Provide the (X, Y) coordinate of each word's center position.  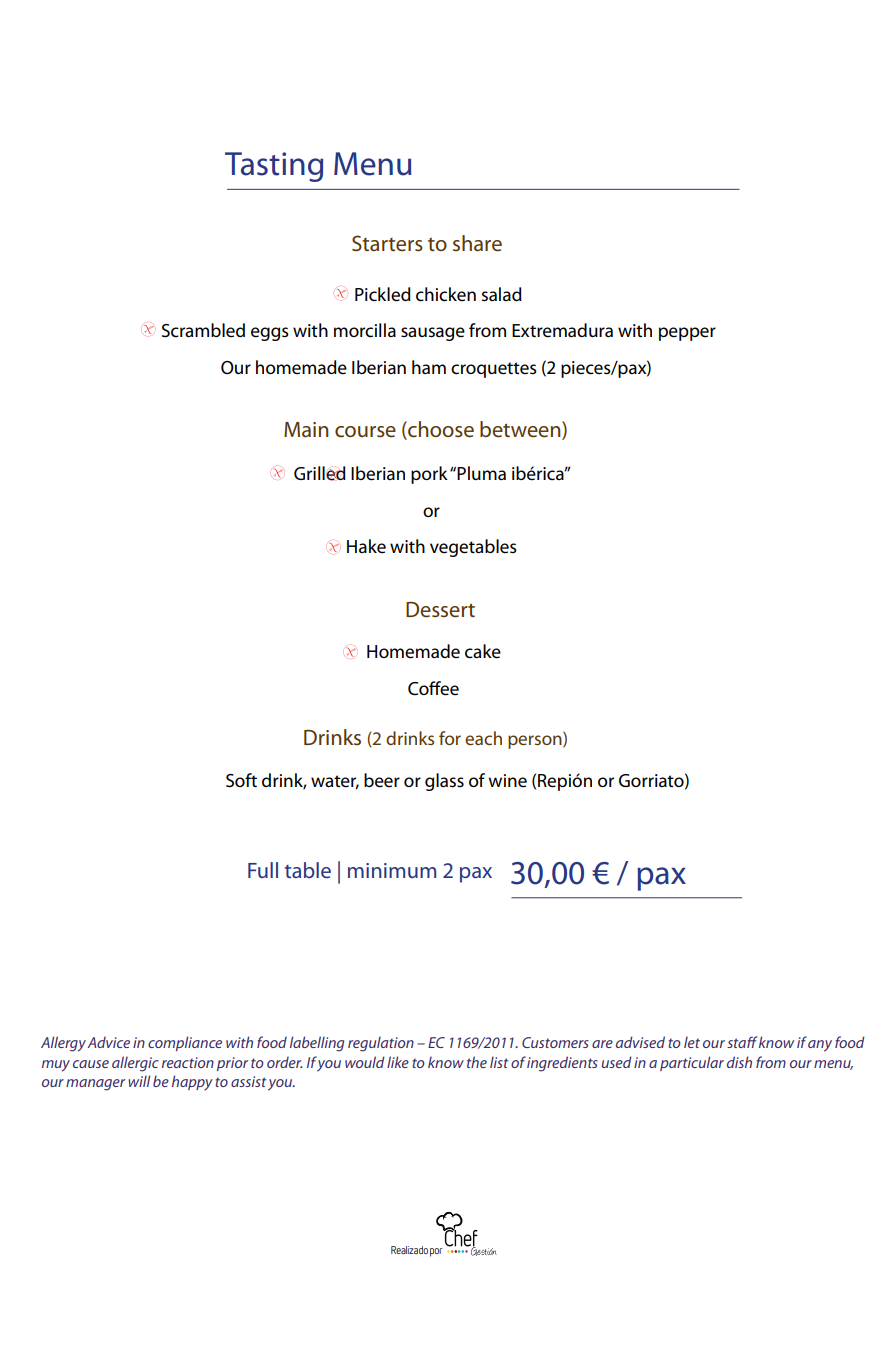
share (477, 243)
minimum (392, 870)
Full (263, 870)
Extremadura (562, 330)
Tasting (274, 167)
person (536, 742)
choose (440, 430)
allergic (135, 1064)
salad (502, 294)
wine (507, 781)
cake (483, 651)
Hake (366, 546)
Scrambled (203, 330)
